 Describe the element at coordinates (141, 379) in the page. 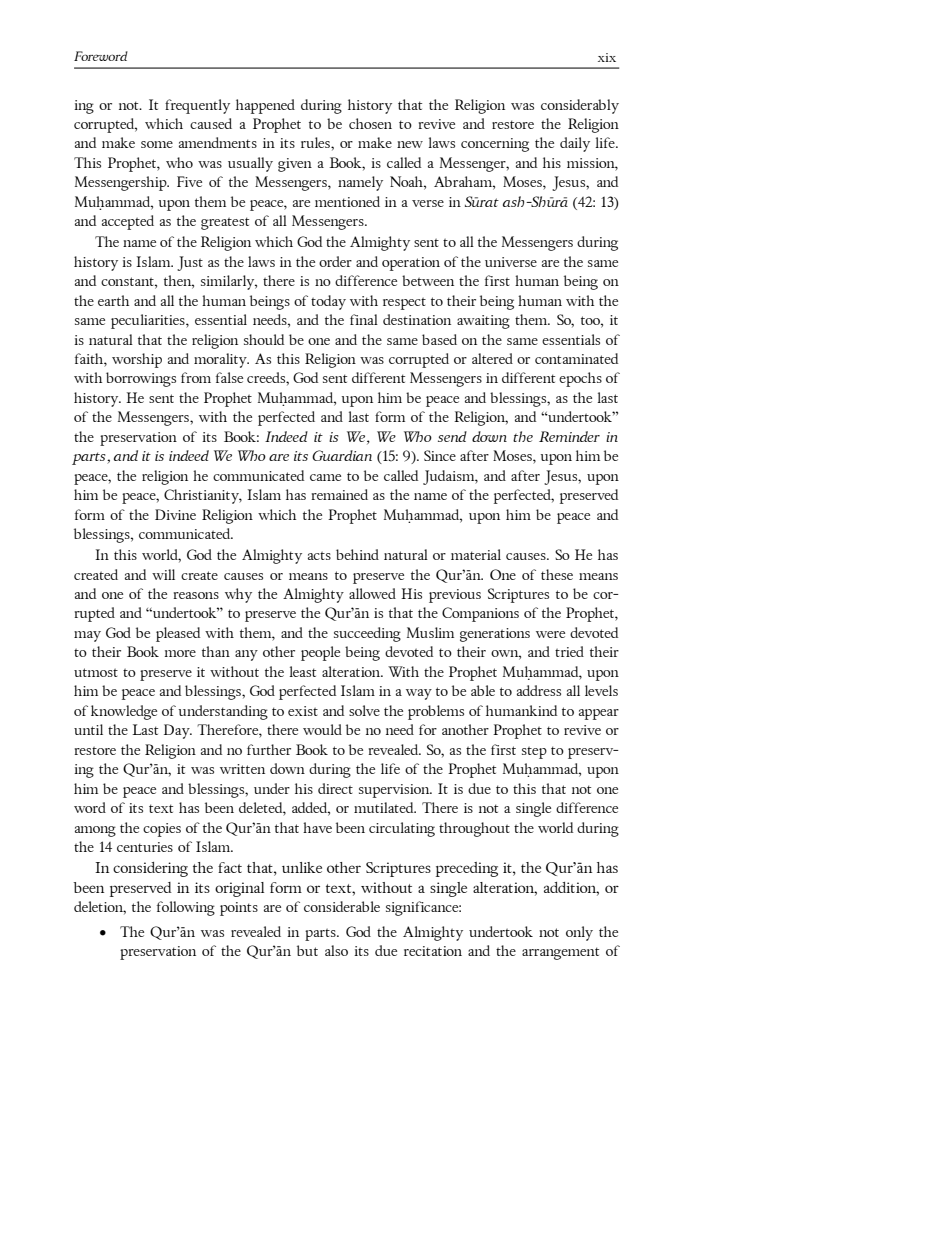

I see `borrowings` at that location.
